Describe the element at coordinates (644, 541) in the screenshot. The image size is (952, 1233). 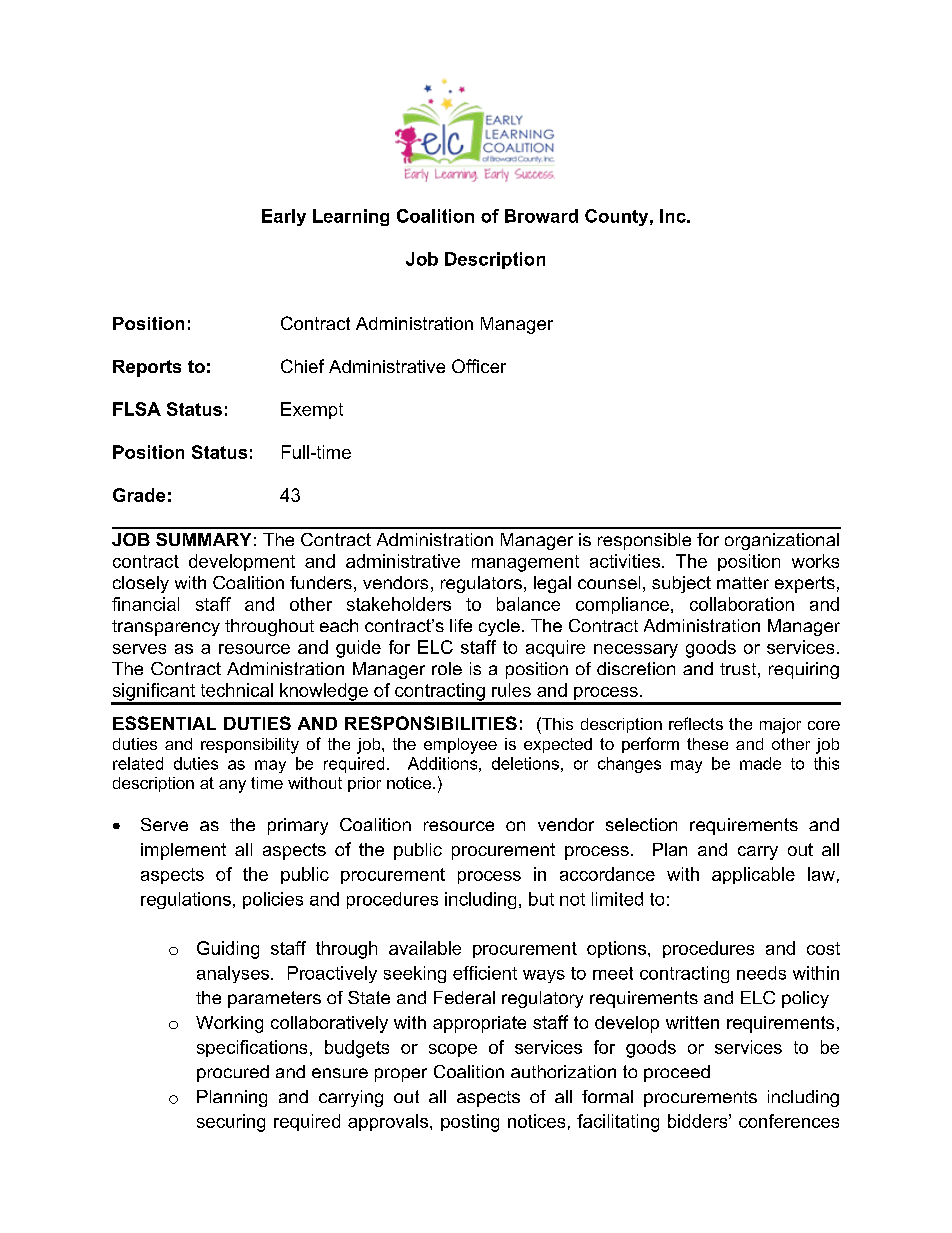
I see `responsible` at that location.
